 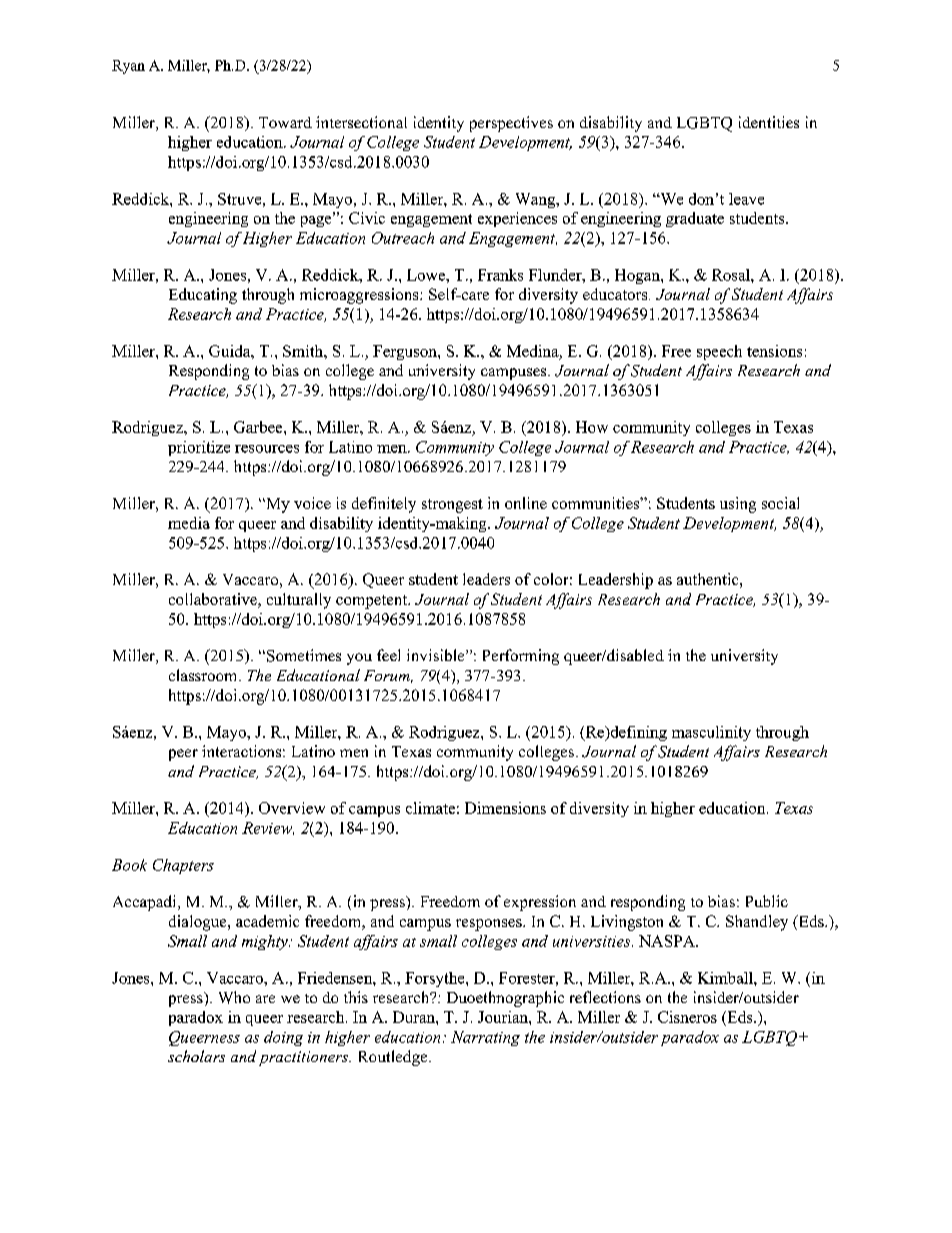 I want to click on masculinity, so click(x=711, y=733).
